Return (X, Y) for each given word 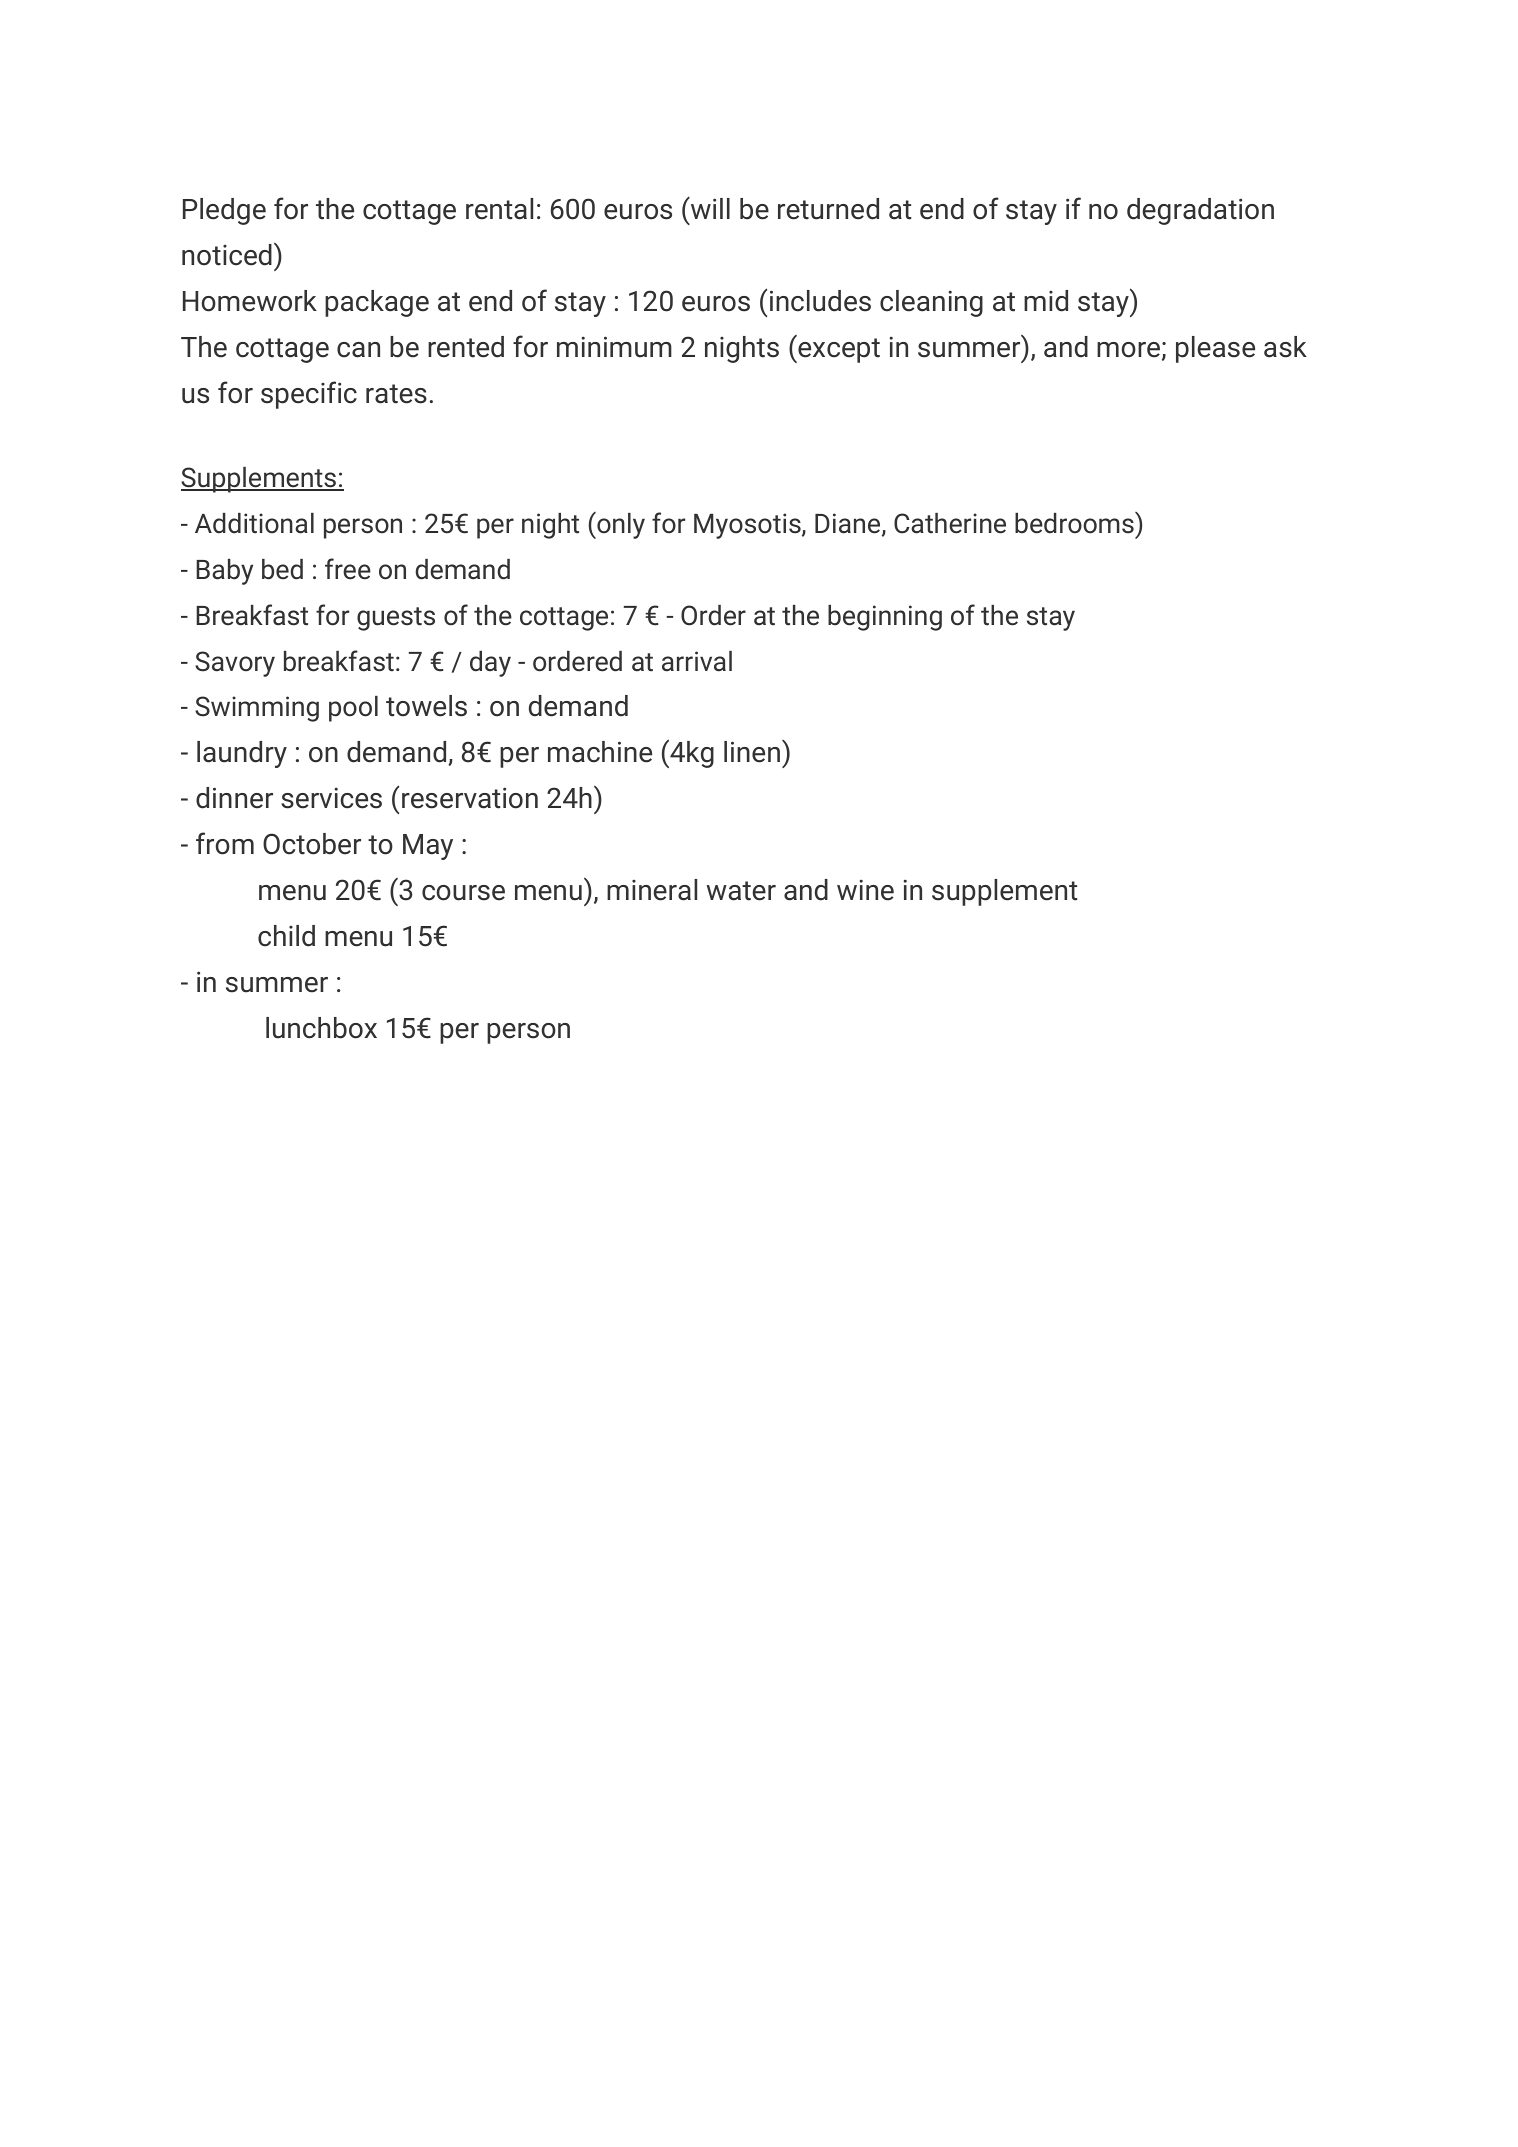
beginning (885, 618)
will (709, 207)
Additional (254, 523)
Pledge (224, 211)
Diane (849, 524)
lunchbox (321, 1028)
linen (753, 751)
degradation (1200, 211)
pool (353, 709)
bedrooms (1075, 523)
